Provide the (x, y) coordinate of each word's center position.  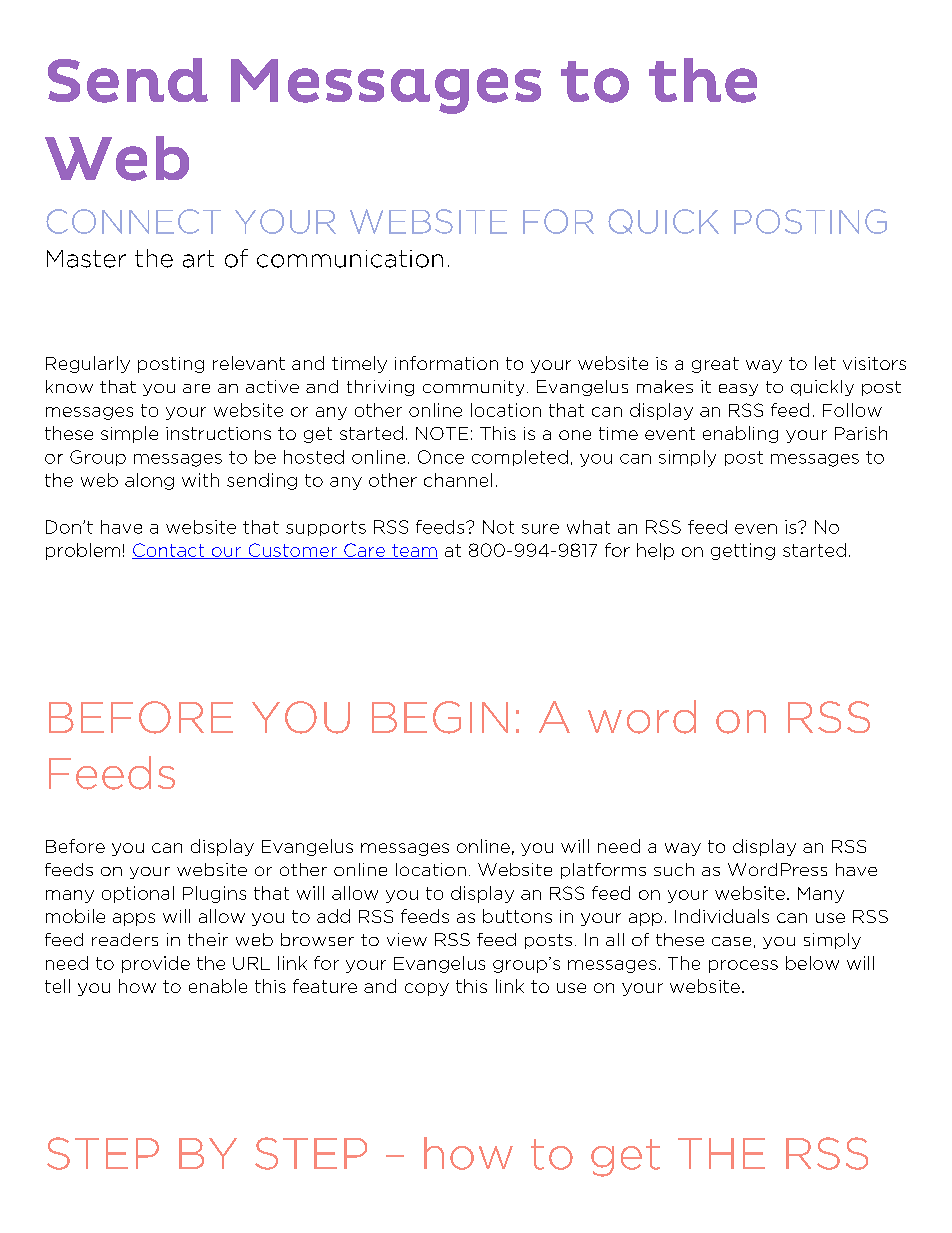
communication (350, 259)
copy (427, 989)
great (715, 365)
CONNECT (133, 221)
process (743, 966)
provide (156, 964)
